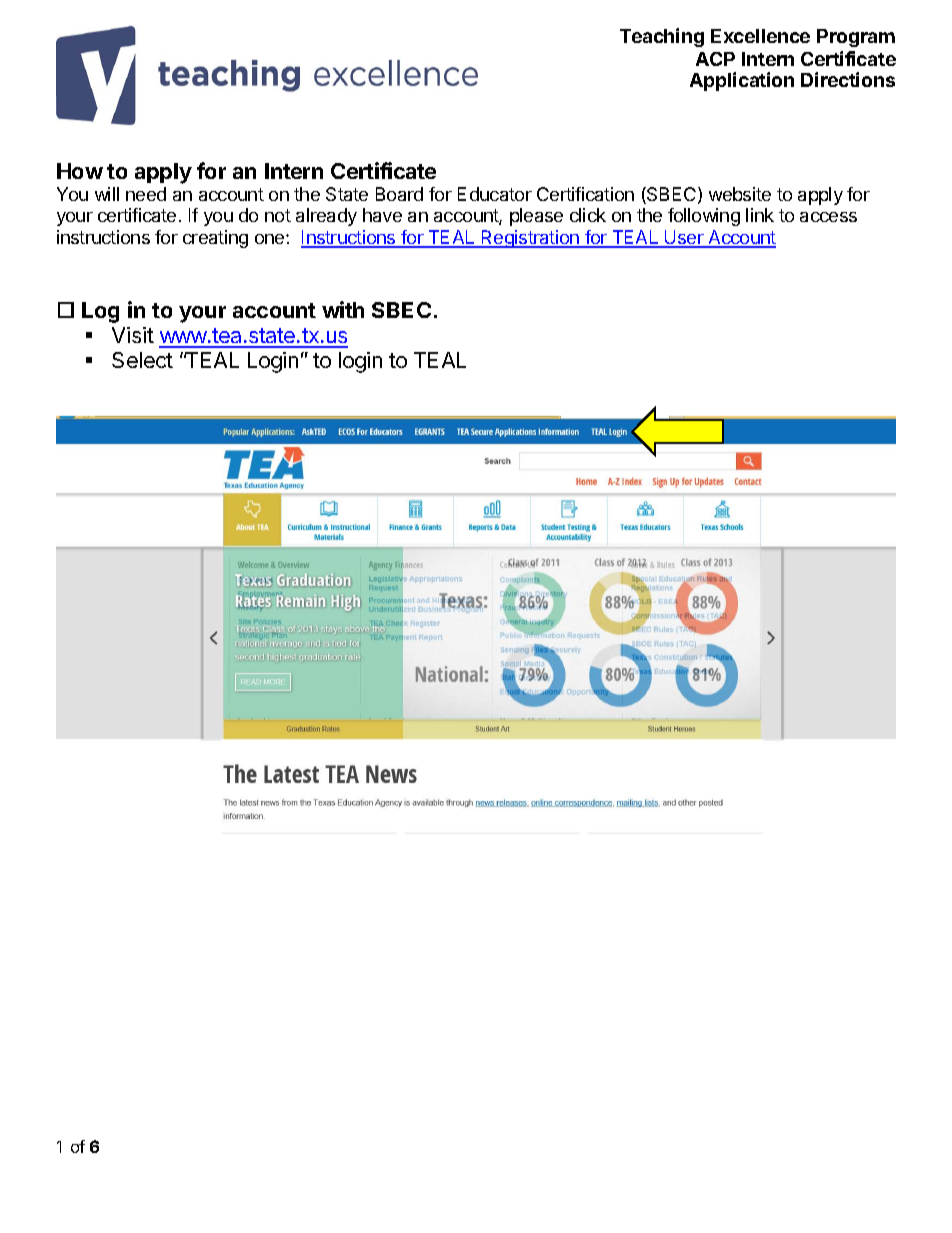  I want to click on creating, so click(215, 239).
